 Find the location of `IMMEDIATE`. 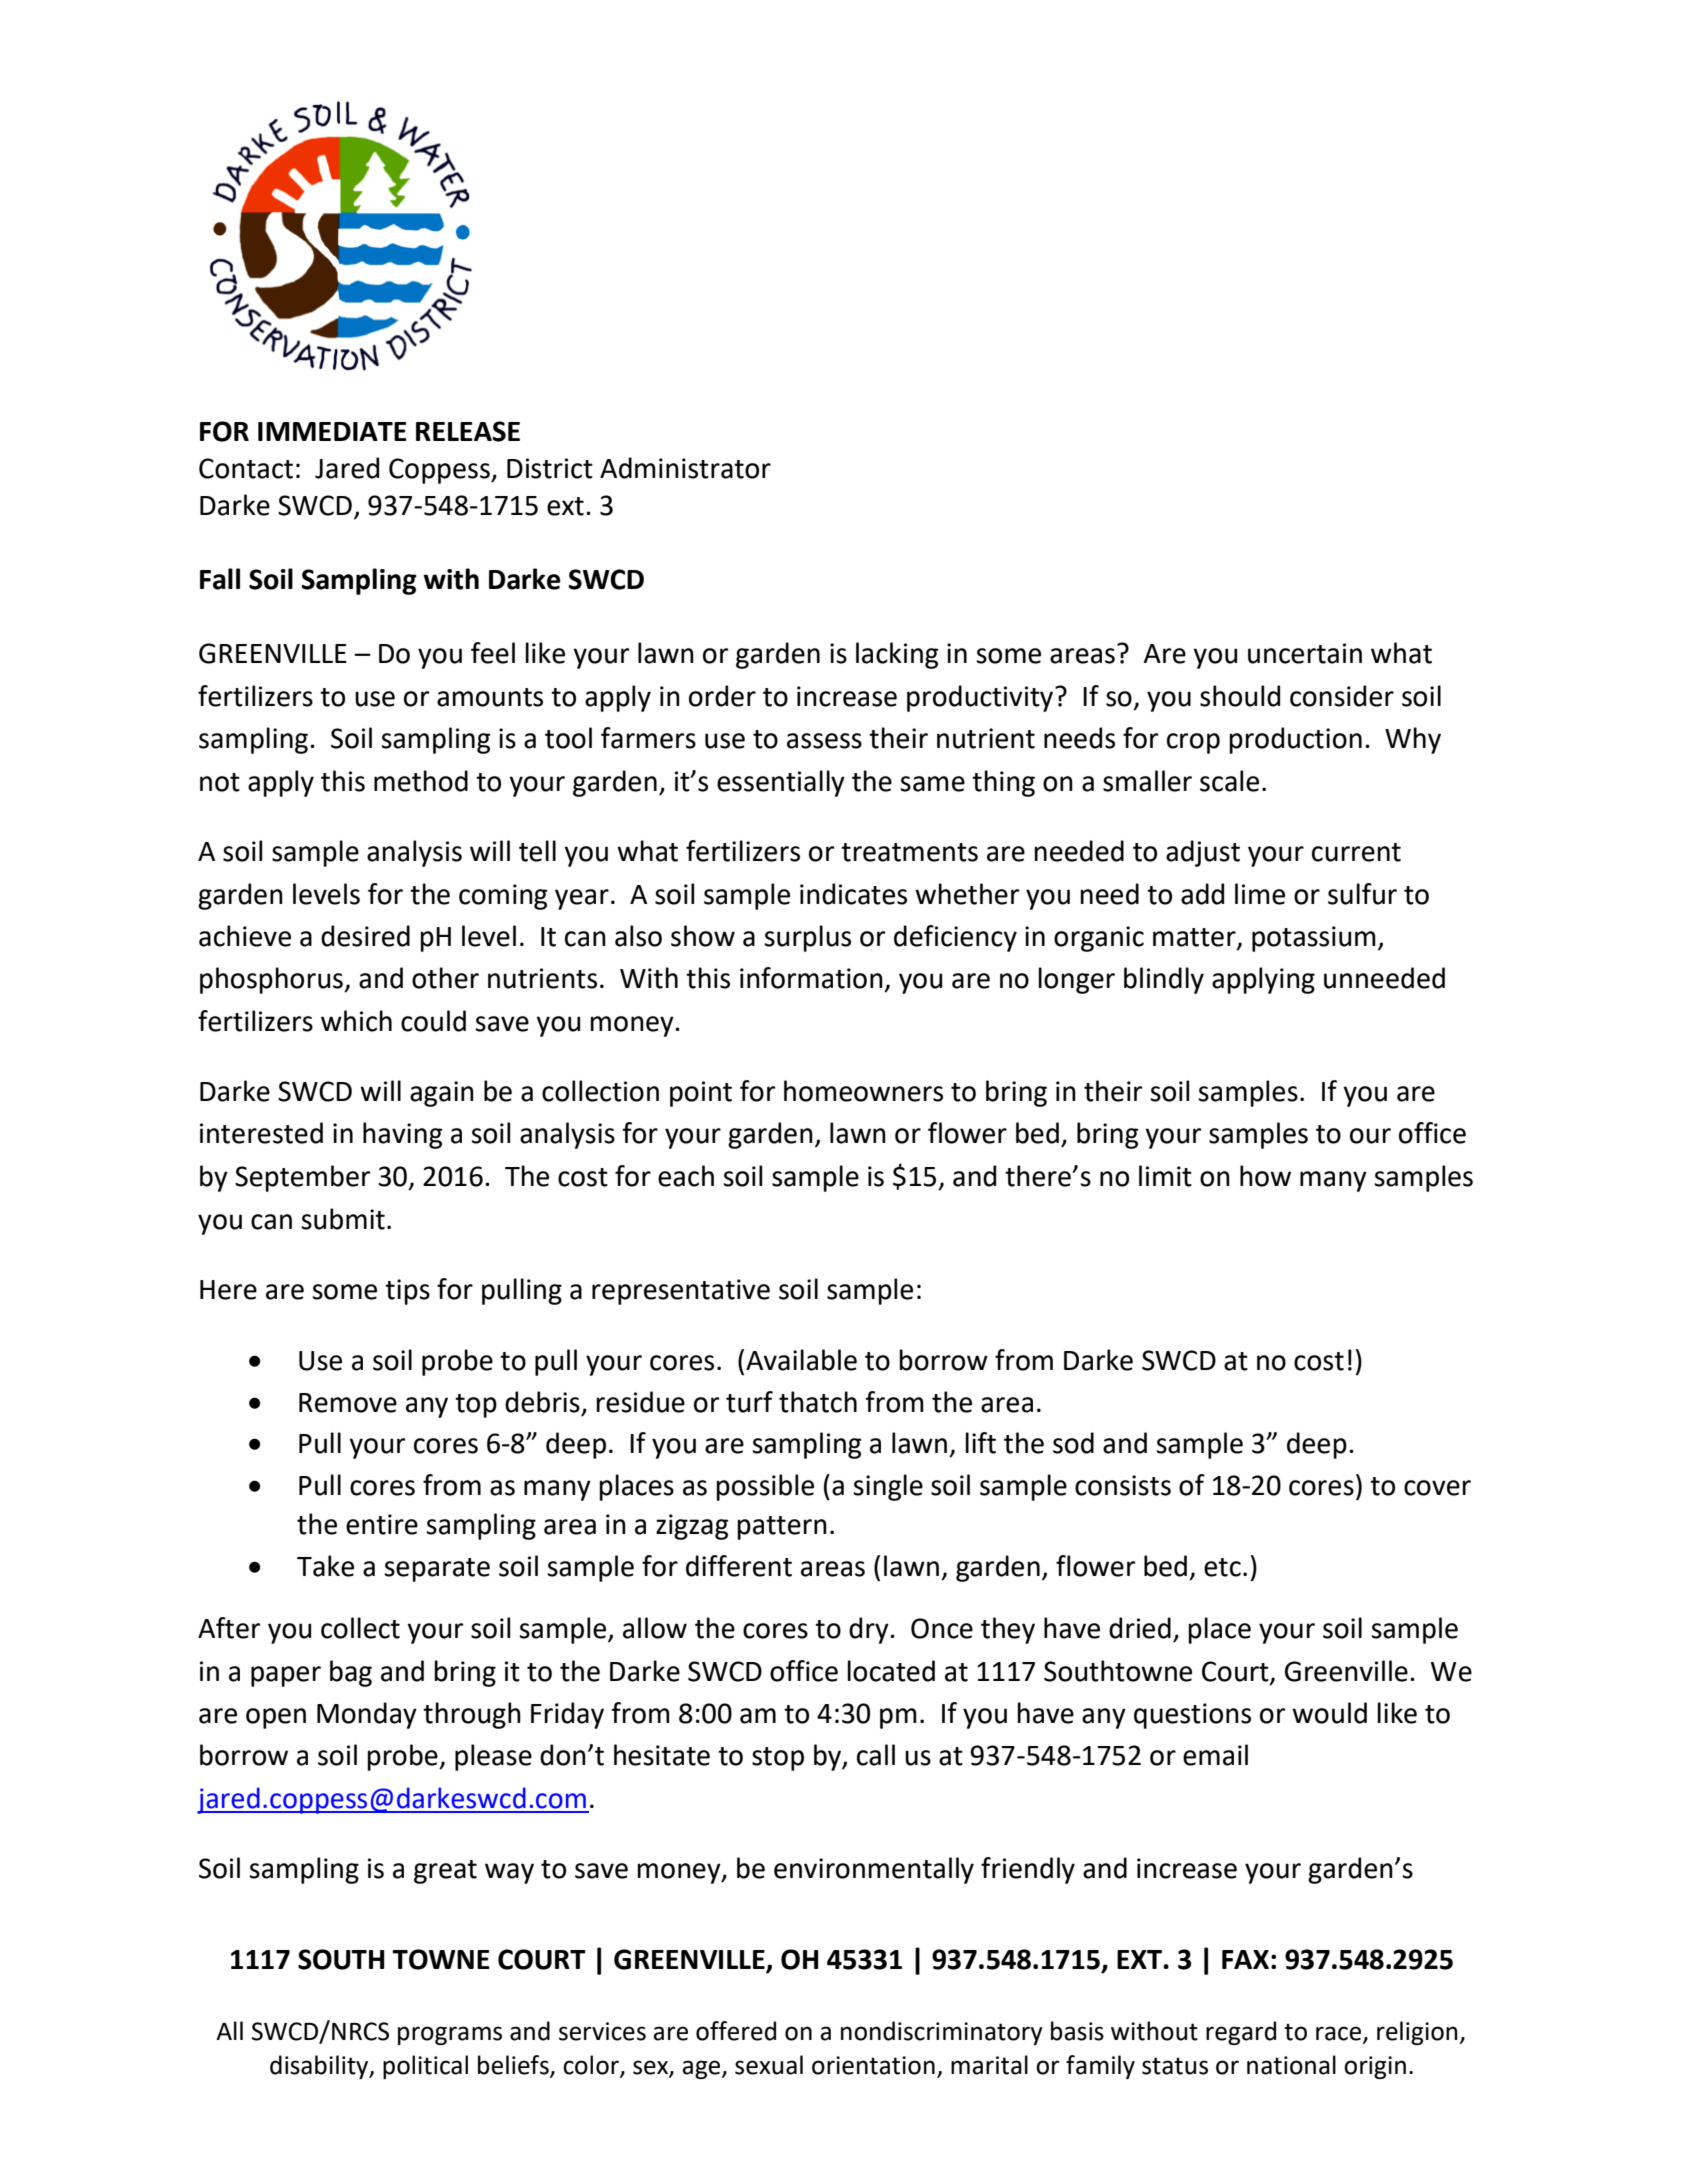

IMMEDIATE is located at coordinates (332, 431).
